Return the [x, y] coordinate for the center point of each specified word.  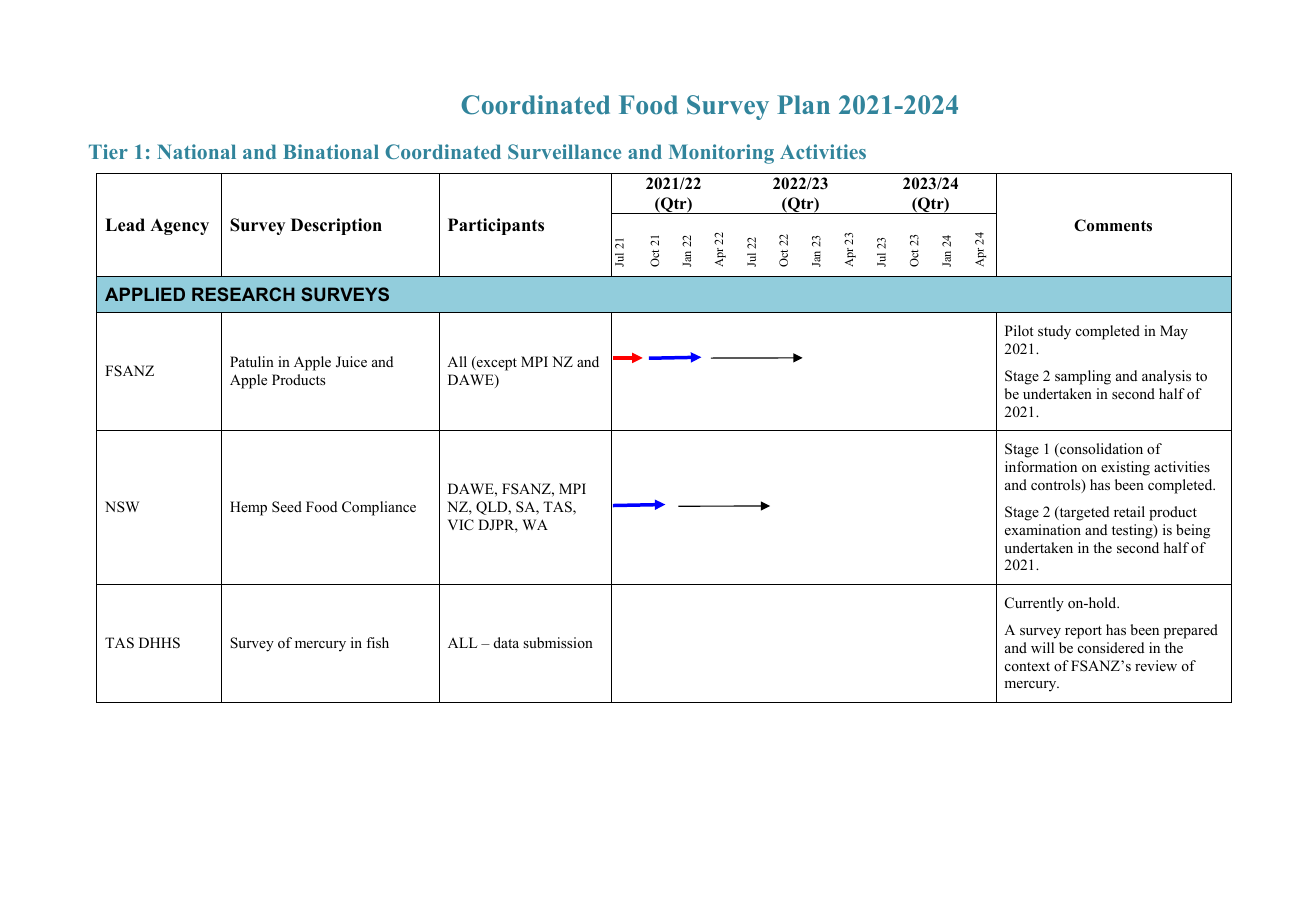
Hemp [248, 508]
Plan [803, 104]
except [496, 363]
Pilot [1019, 330]
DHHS [159, 643]
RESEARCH [243, 294]
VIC [461, 525]
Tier [108, 151]
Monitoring [721, 154]
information [1041, 466]
